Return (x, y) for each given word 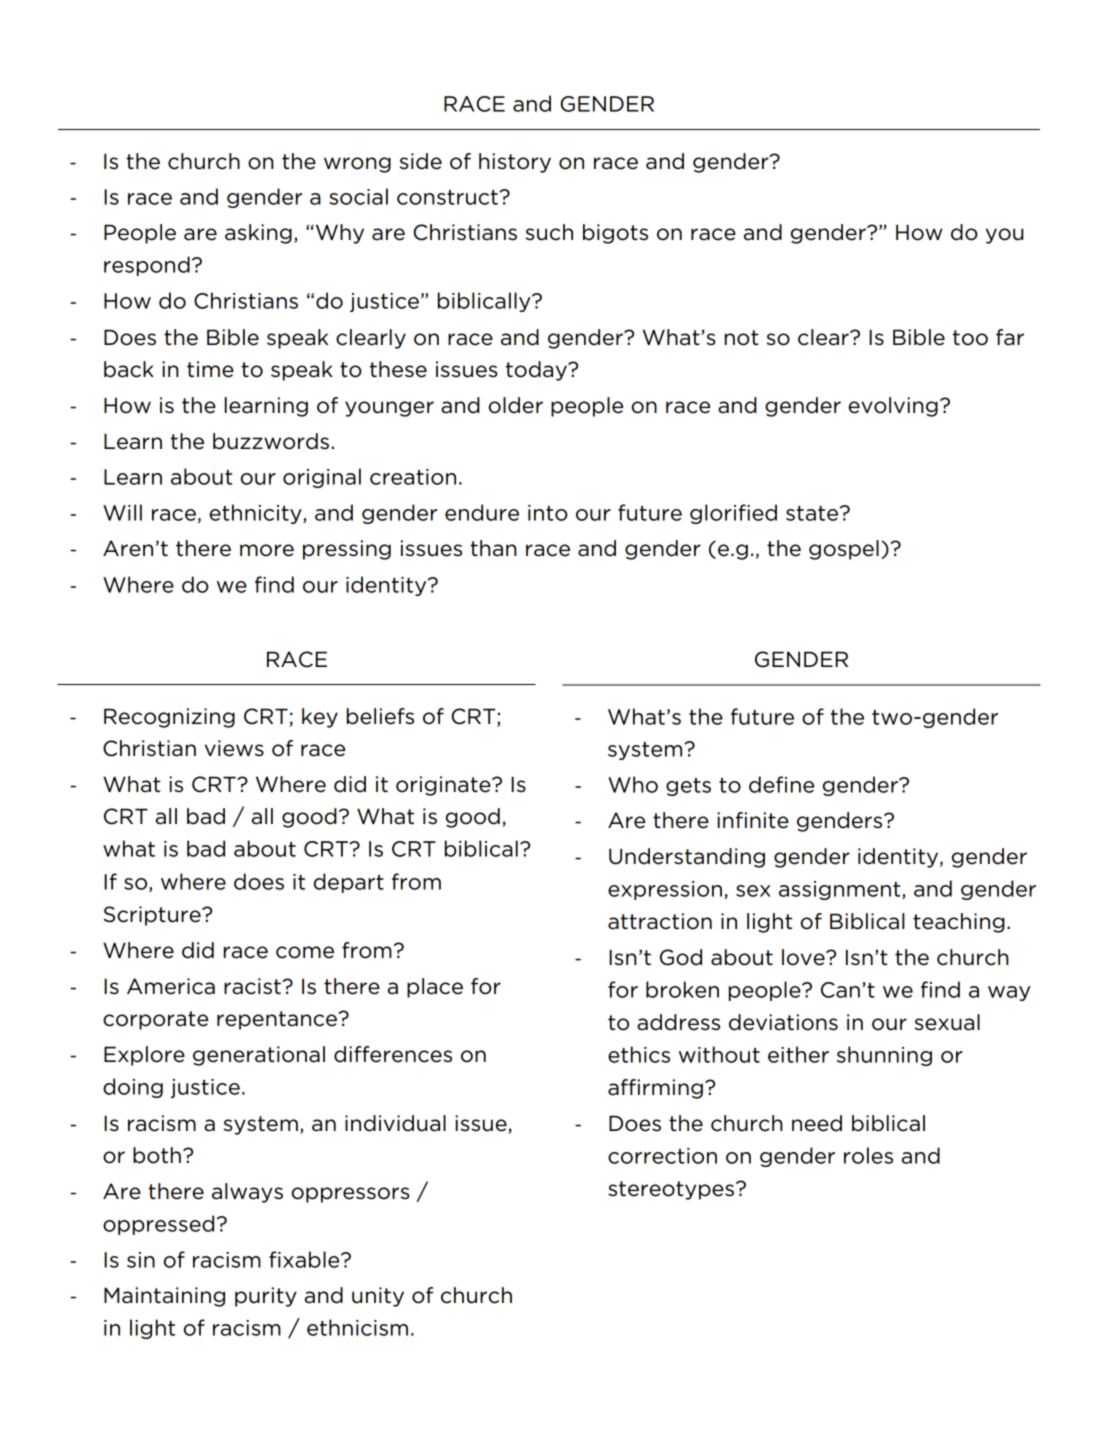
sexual (947, 1022)
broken (682, 989)
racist (253, 986)
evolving (893, 407)
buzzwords (271, 441)
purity (266, 1297)
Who (633, 784)
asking (258, 234)
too (970, 338)
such (549, 232)
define (781, 784)
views (234, 748)
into (548, 513)
